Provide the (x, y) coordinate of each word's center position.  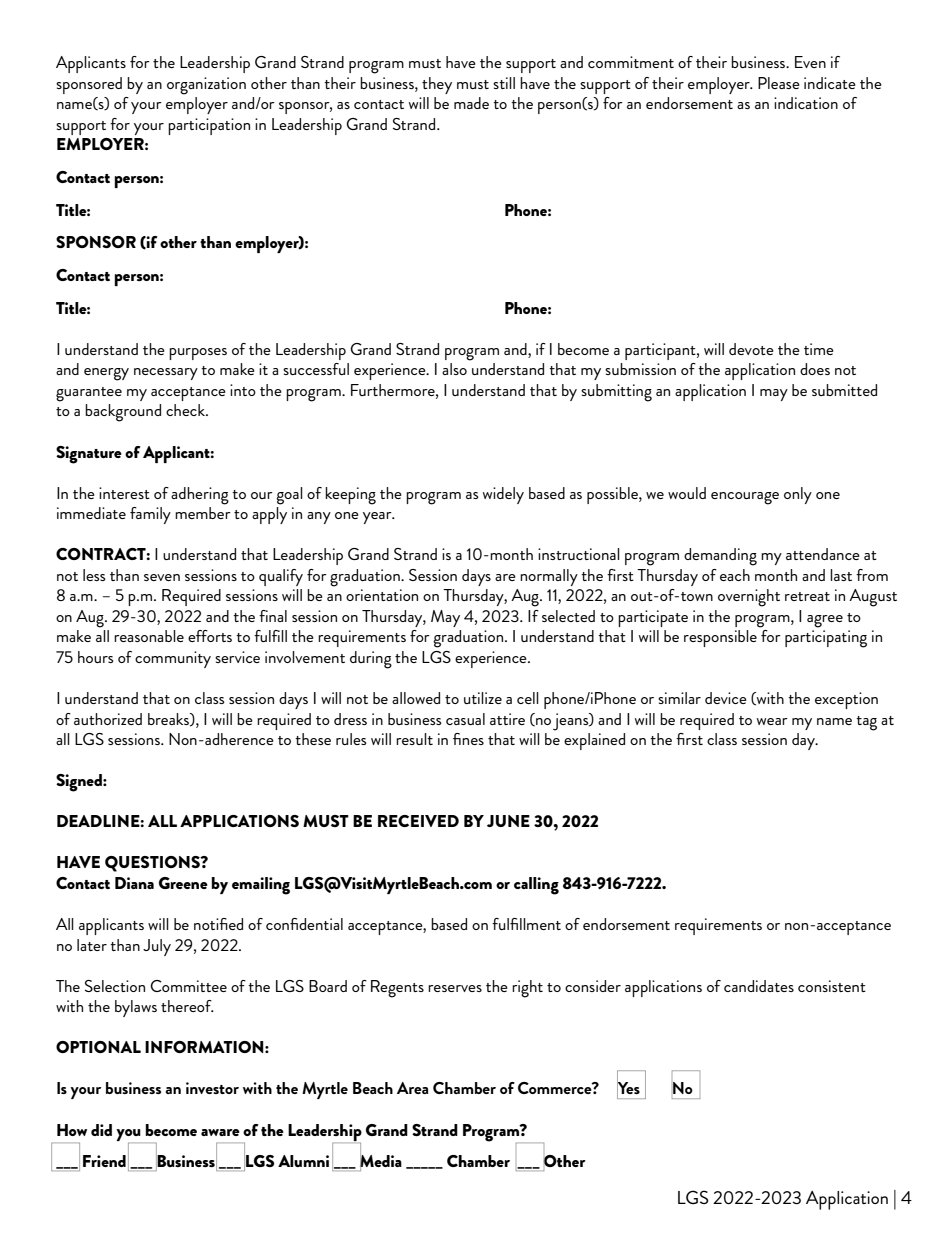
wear (772, 721)
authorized (108, 719)
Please (779, 83)
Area (412, 1088)
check (186, 410)
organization (206, 86)
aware (220, 1132)
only (798, 495)
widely (503, 495)
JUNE (508, 821)
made (471, 103)
